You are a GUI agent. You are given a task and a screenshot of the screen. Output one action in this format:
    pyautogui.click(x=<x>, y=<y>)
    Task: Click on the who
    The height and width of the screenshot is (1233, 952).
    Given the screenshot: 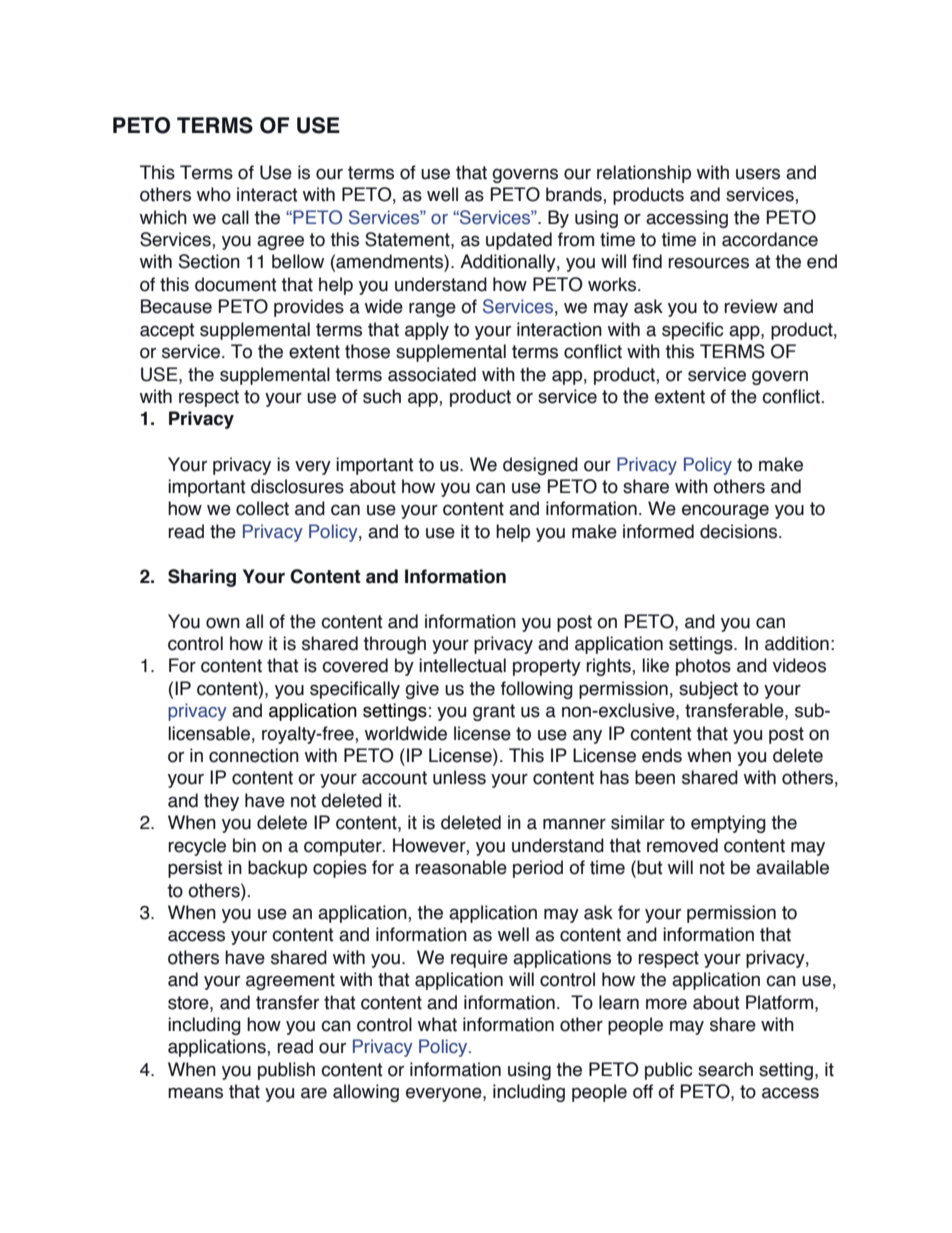 What is the action you would take?
    pyautogui.click(x=214, y=194)
